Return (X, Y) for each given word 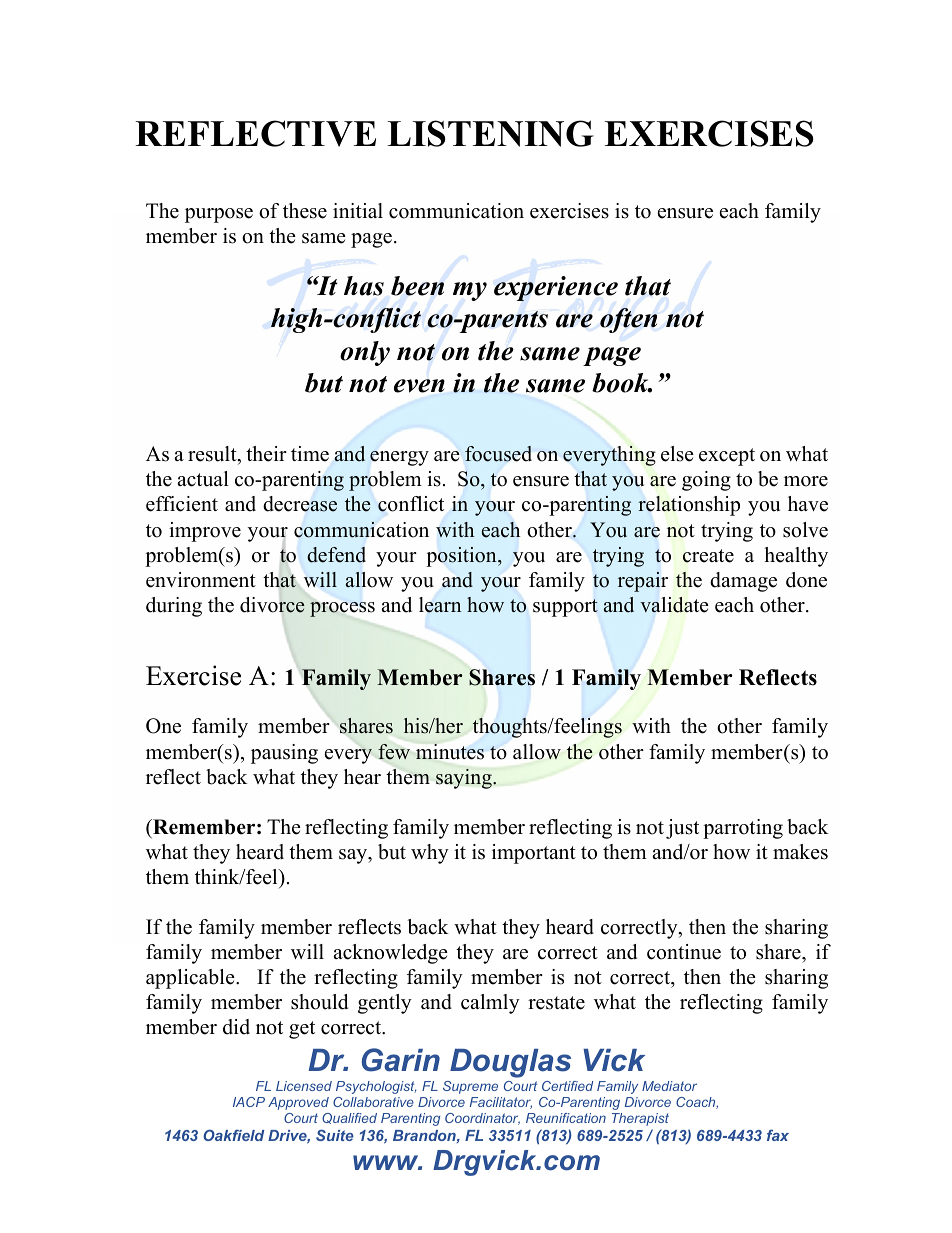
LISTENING (490, 133)
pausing (284, 754)
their (266, 454)
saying (465, 779)
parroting (743, 829)
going (706, 481)
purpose (219, 215)
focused (498, 454)
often (628, 320)
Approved (298, 1103)
